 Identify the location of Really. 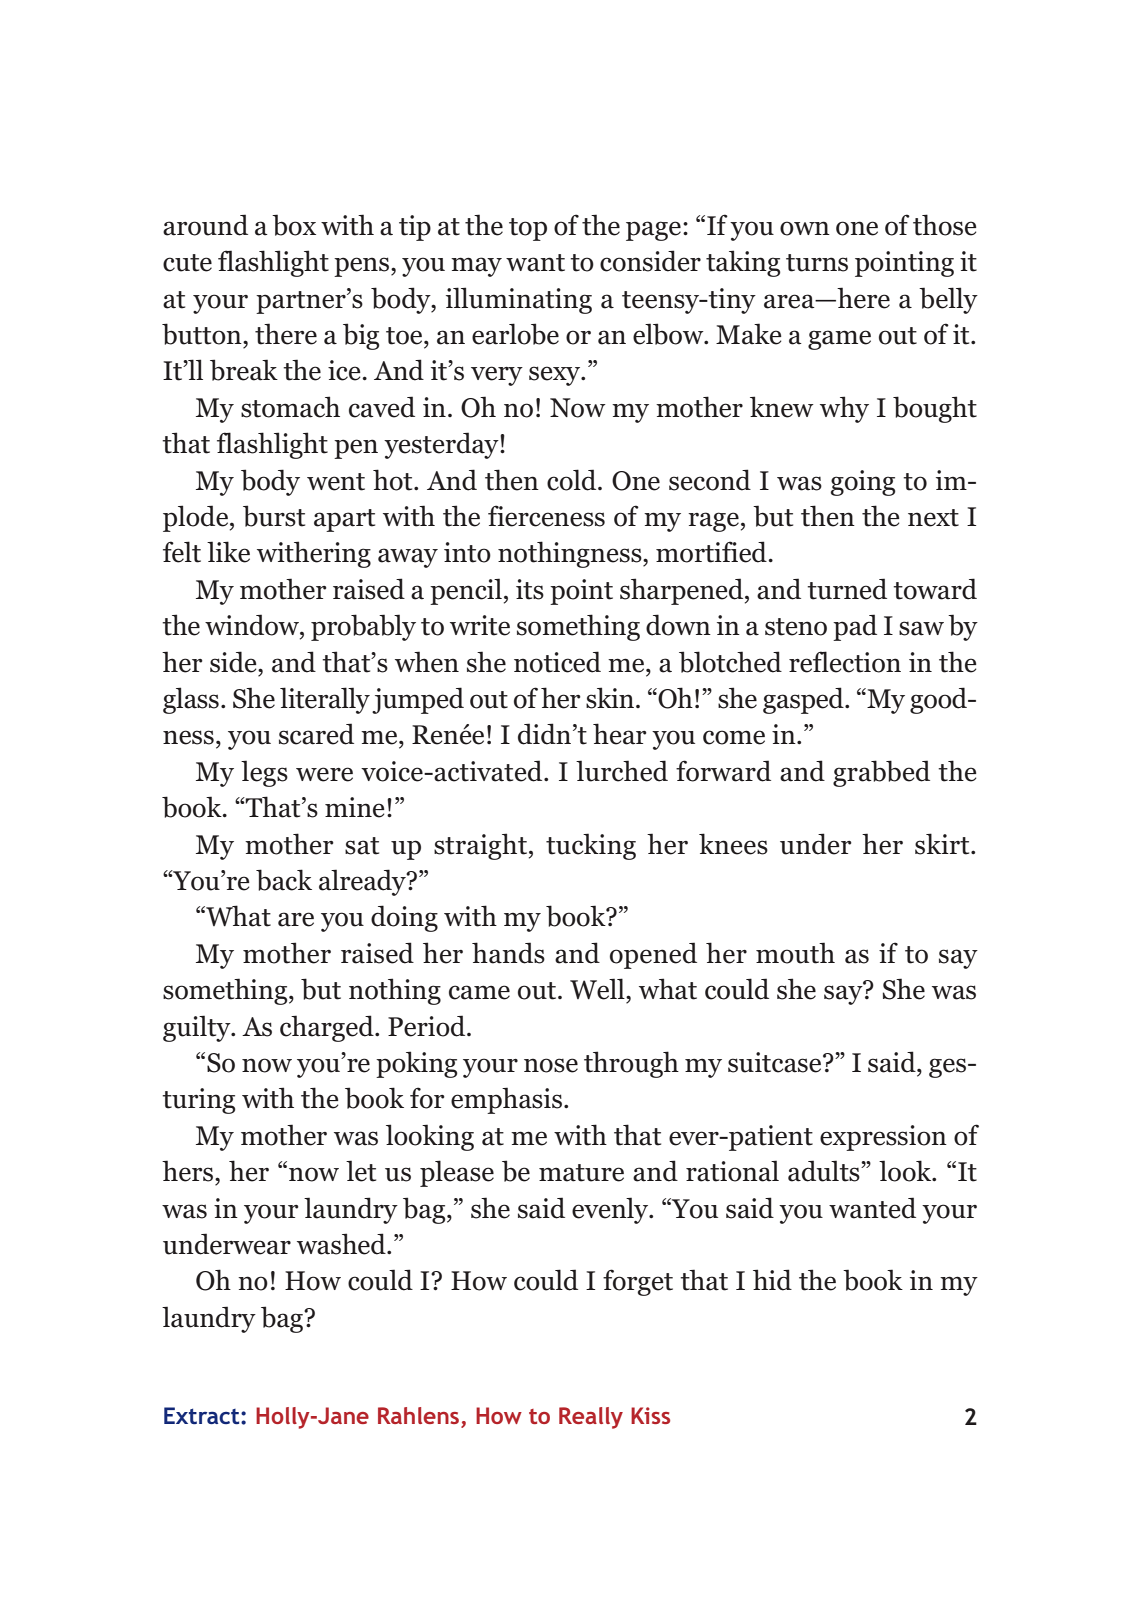
(591, 1418).
